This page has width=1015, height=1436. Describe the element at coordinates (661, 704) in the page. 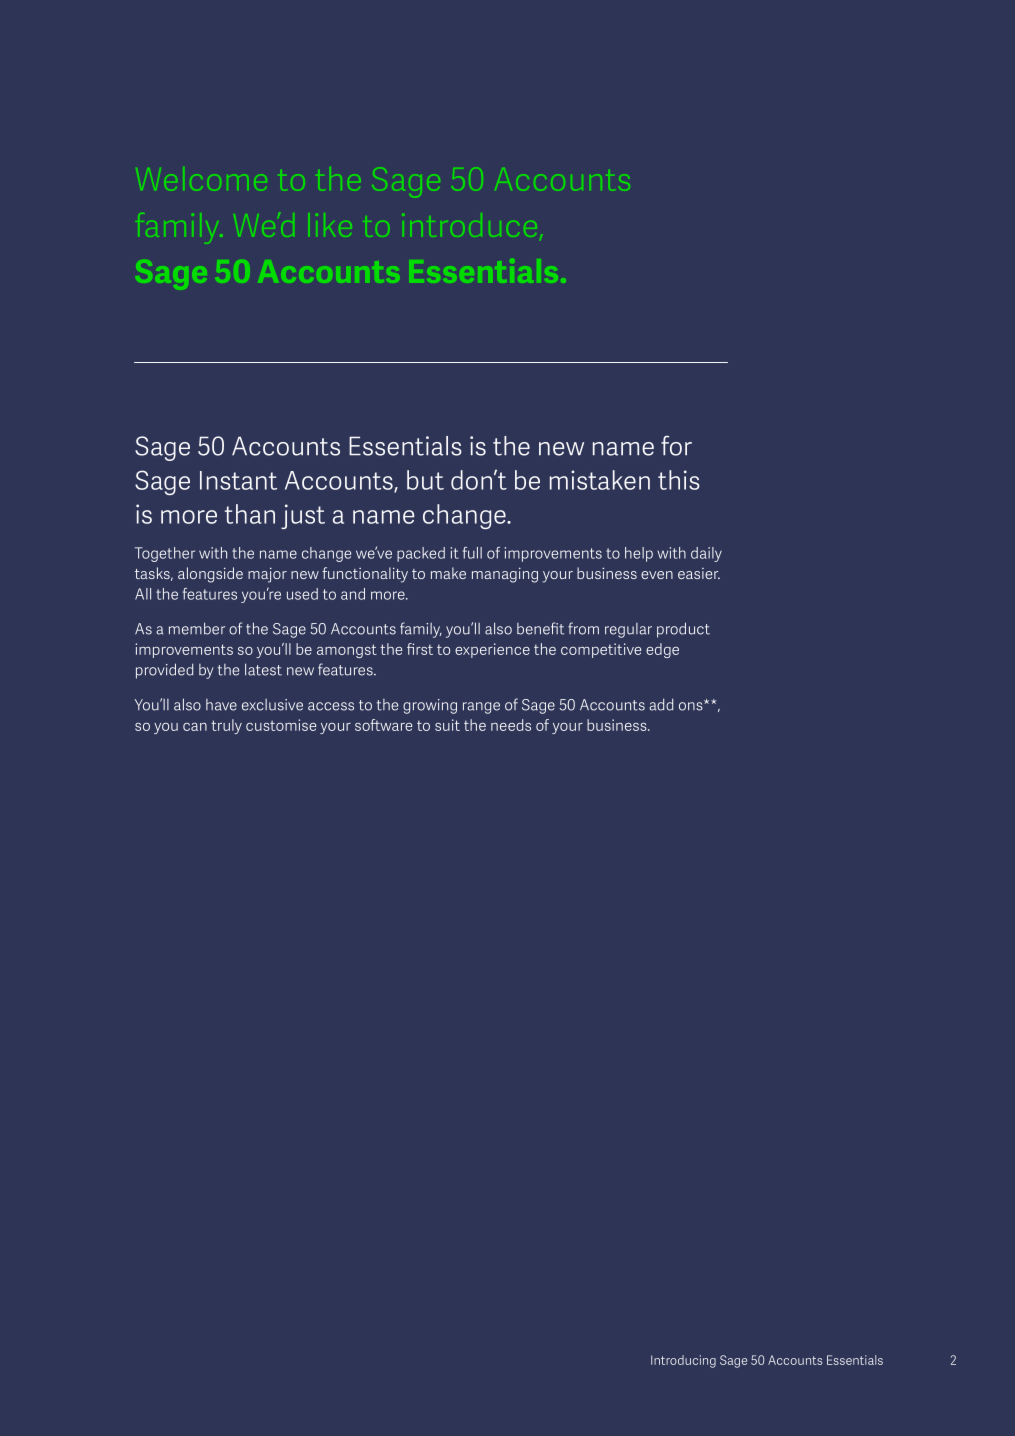

I see `add` at that location.
